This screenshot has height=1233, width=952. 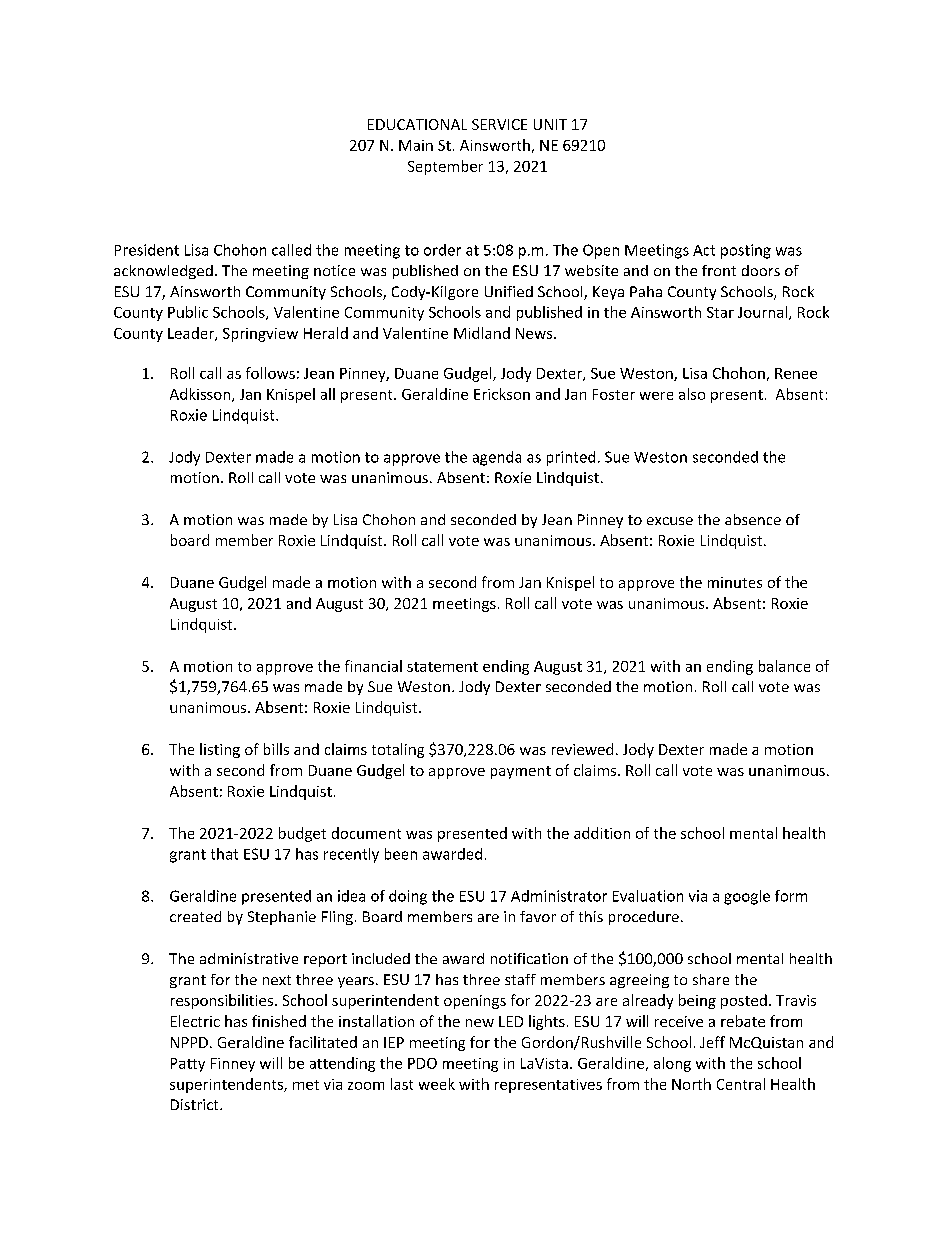 What do you see at coordinates (233, 1065) in the screenshot?
I see `Finney` at bounding box center [233, 1065].
